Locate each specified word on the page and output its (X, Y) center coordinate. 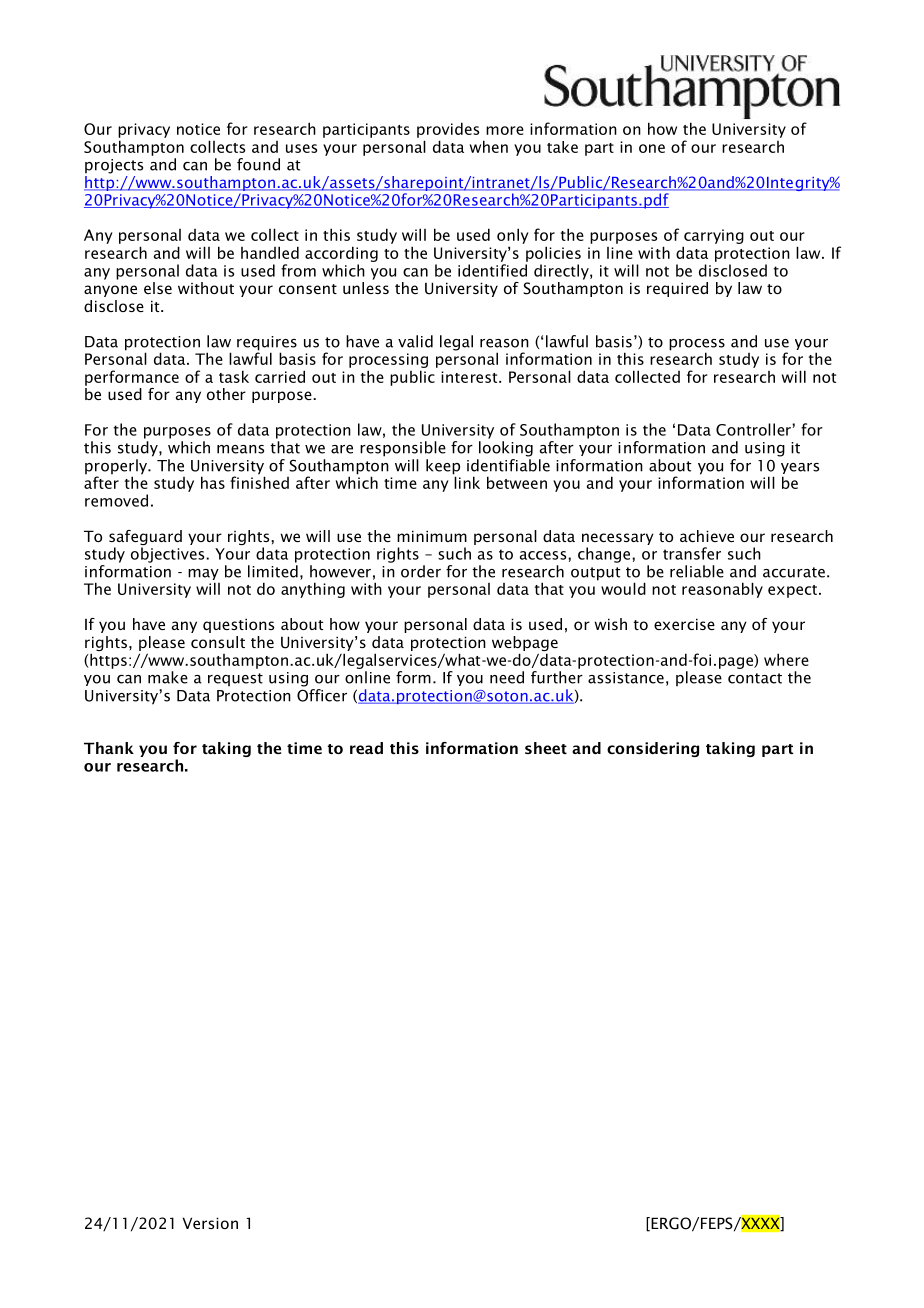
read (366, 748)
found (258, 164)
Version (210, 1223)
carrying (714, 236)
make (168, 677)
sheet (546, 748)
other (226, 394)
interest (470, 377)
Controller (754, 429)
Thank (109, 748)
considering (653, 749)
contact (755, 678)
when (489, 146)
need (507, 677)
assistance (626, 678)
